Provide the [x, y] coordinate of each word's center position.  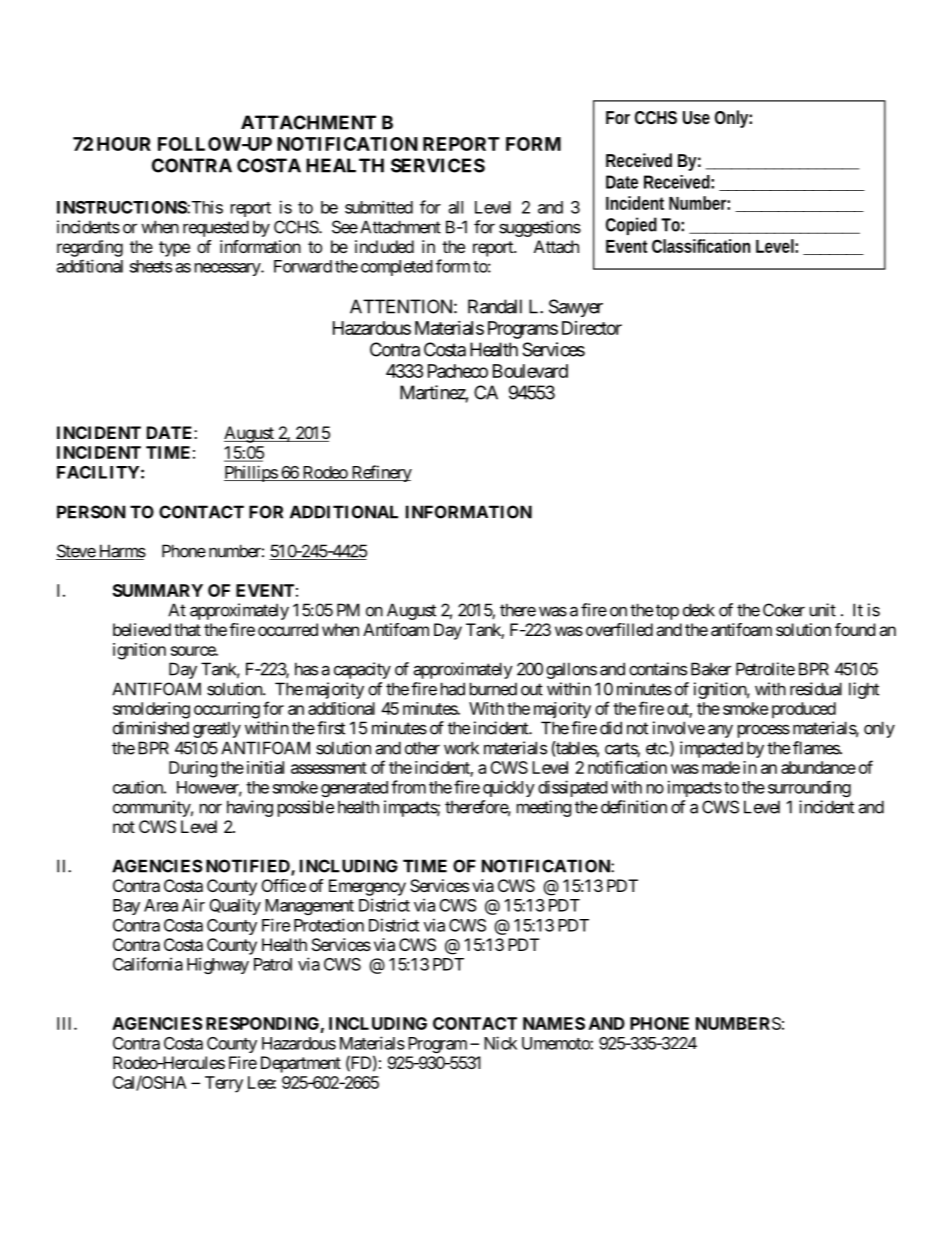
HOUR [124, 144]
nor [211, 809]
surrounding [809, 788]
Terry [224, 1084]
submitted [379, 207]
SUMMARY [158, 590]
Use [696, 117]
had [453, 689]
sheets [151, 266]
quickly [509, 788]
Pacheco [458, 371]
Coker [784, 610]
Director [592, 328]
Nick [500, 1043]
